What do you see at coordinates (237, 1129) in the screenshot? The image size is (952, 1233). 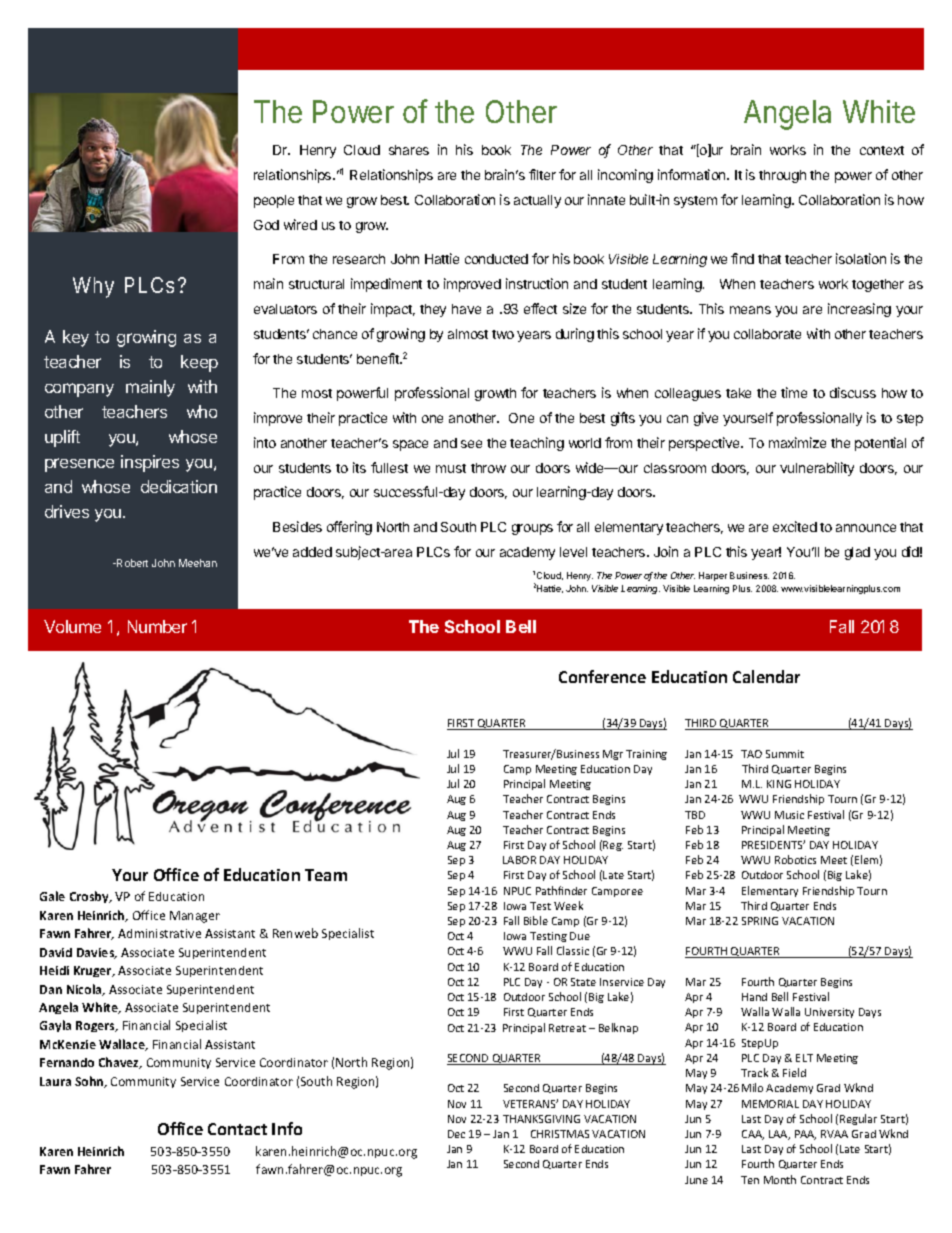 I see `Contact` at bounding box center [237, 1129].
